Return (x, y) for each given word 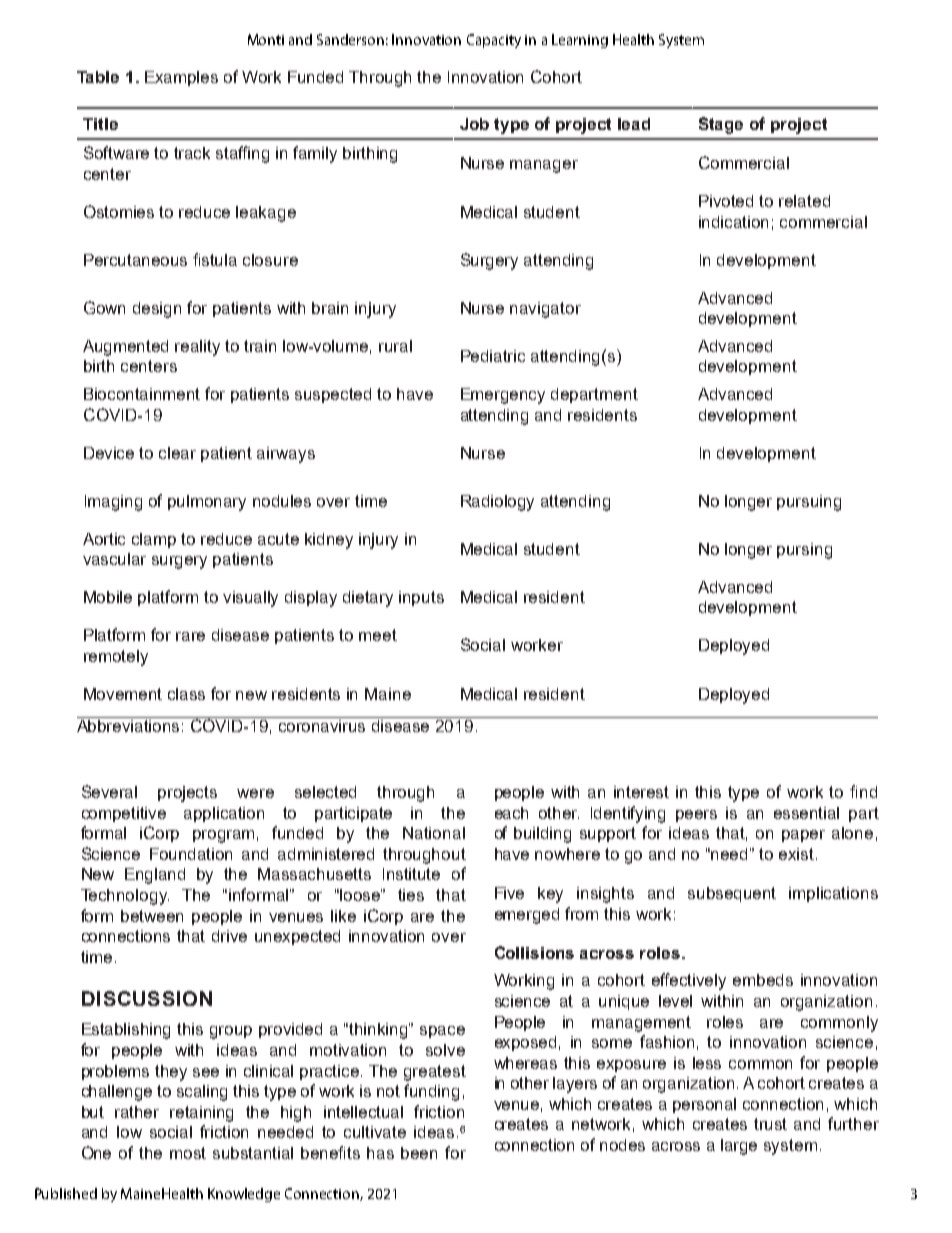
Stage (721, 125)
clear (177, 453)
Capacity (494, 41)
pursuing (809, 503)
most (188, 1153)
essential (806, 813)
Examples (181, 78)
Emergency (503, 396)
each (511, 813)
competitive (124, 814)
